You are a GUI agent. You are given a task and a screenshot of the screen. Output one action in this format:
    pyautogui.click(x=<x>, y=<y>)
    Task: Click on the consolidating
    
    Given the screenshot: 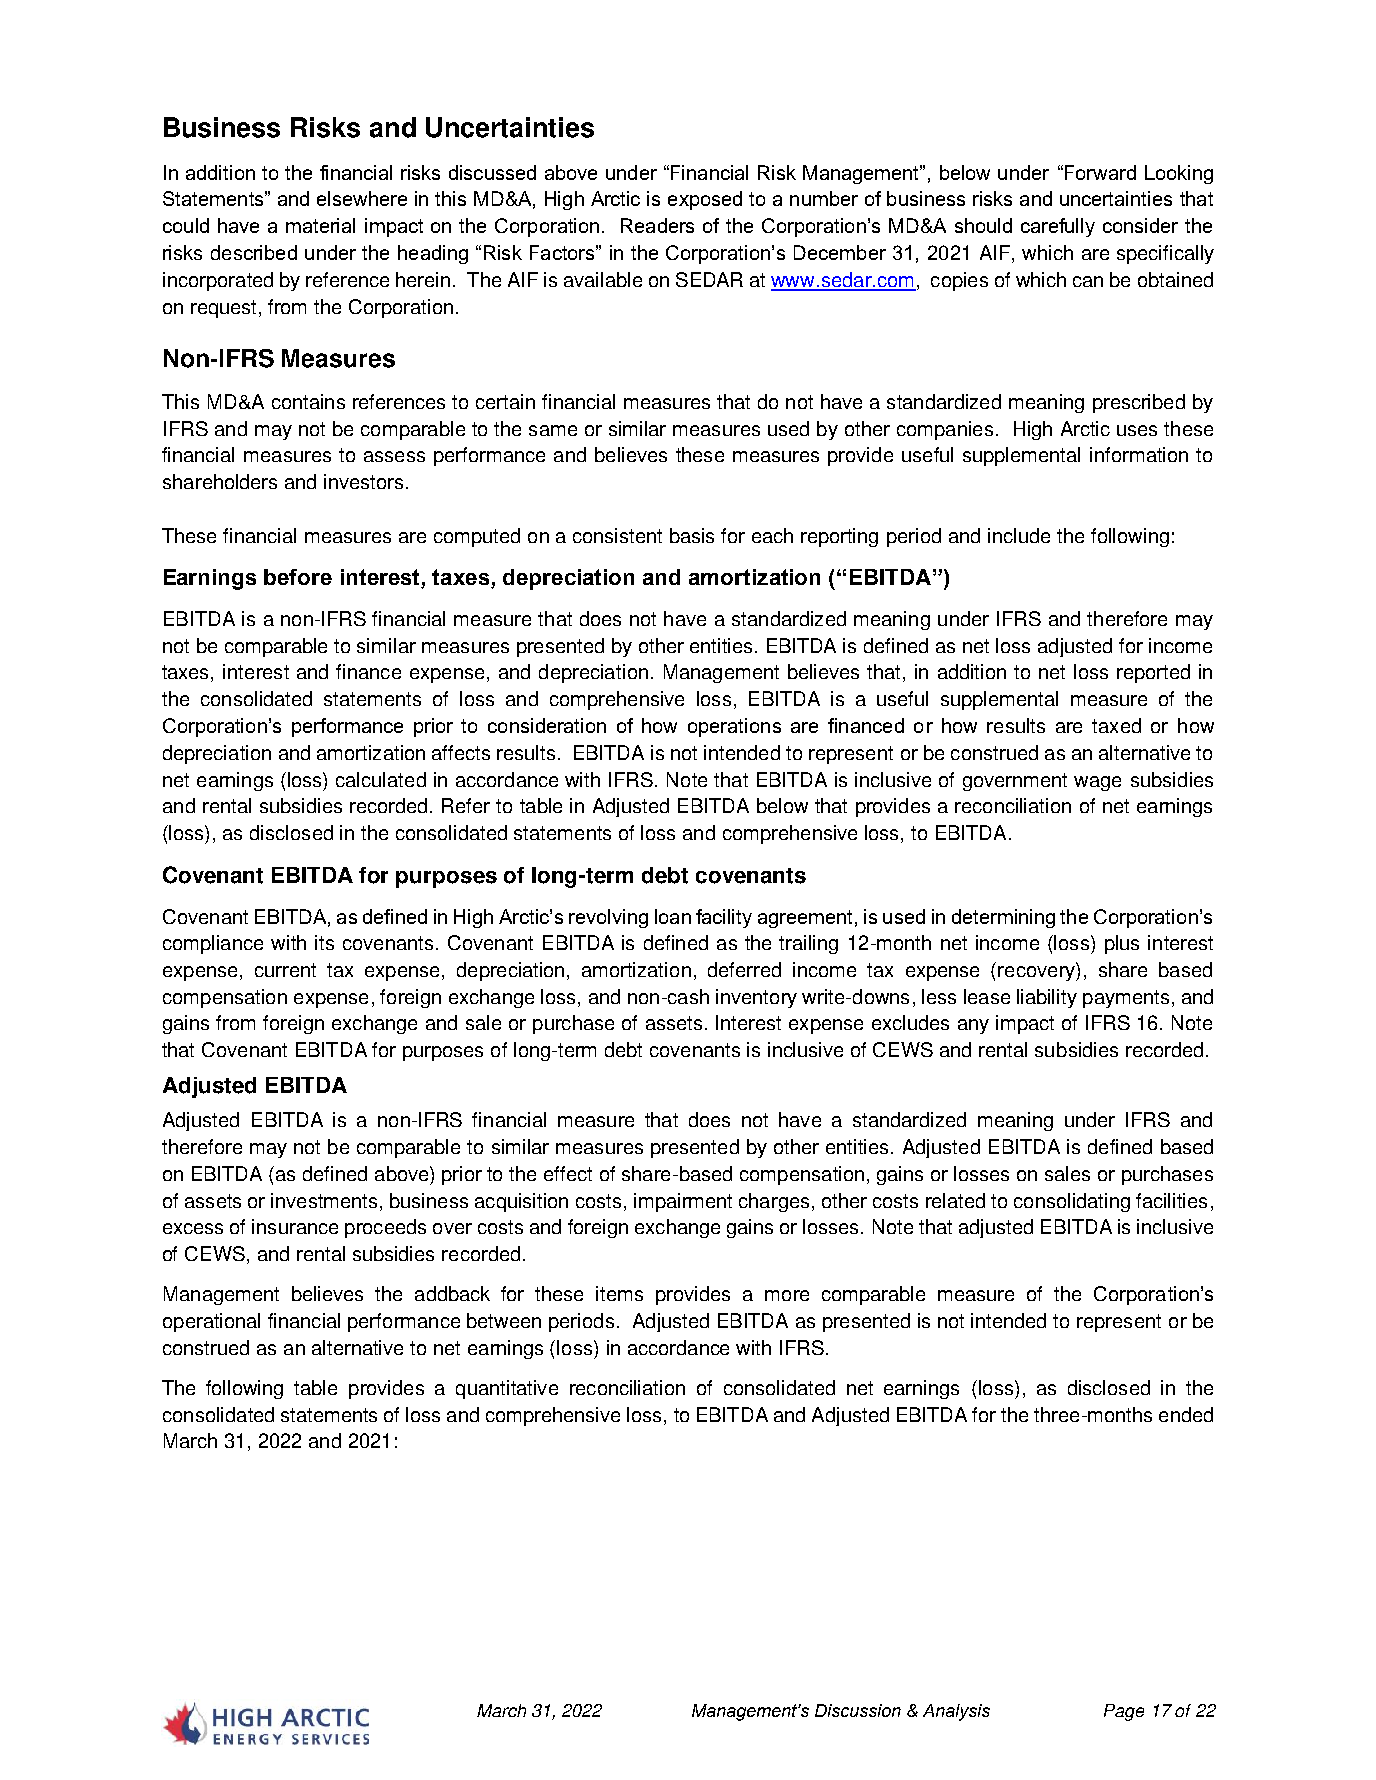 What is the action you would take?
    pyautogui.click(x=1072, y=1202)
